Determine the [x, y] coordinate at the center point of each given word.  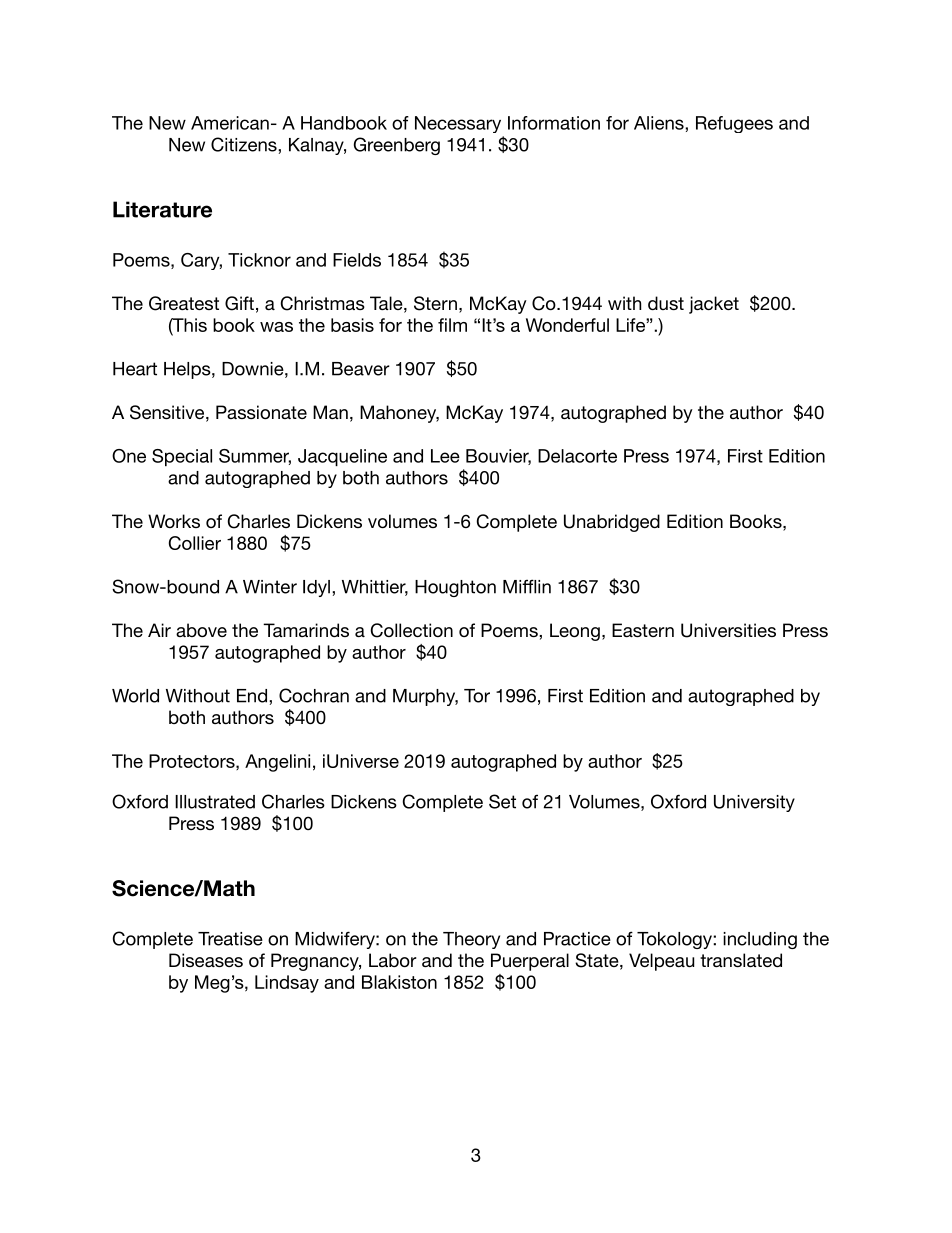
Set [502, 801]
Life [631, 325]
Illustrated [215, 802]
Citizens [245, 144]
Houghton [455, 588]
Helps [188, 370]
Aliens [660, 123]
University [754, 803]
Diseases [206, 960]
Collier [195, 543]
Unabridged [612, 523]
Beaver [361, 369]
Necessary [458, 124]
